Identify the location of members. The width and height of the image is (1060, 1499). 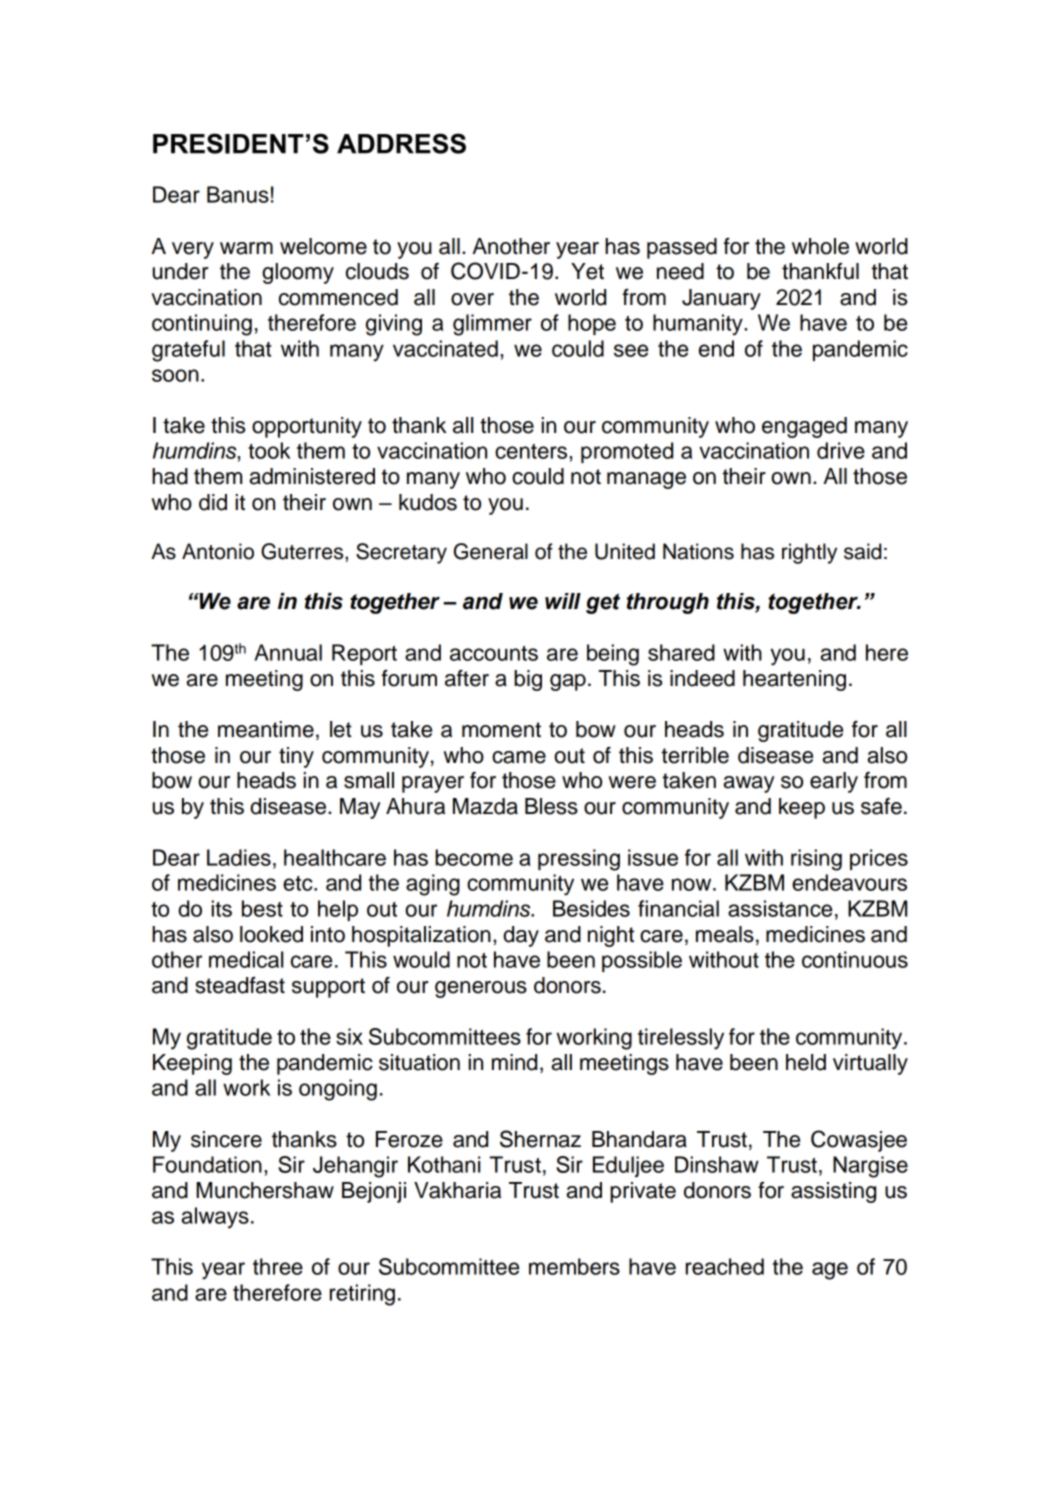
(574, 1266).
